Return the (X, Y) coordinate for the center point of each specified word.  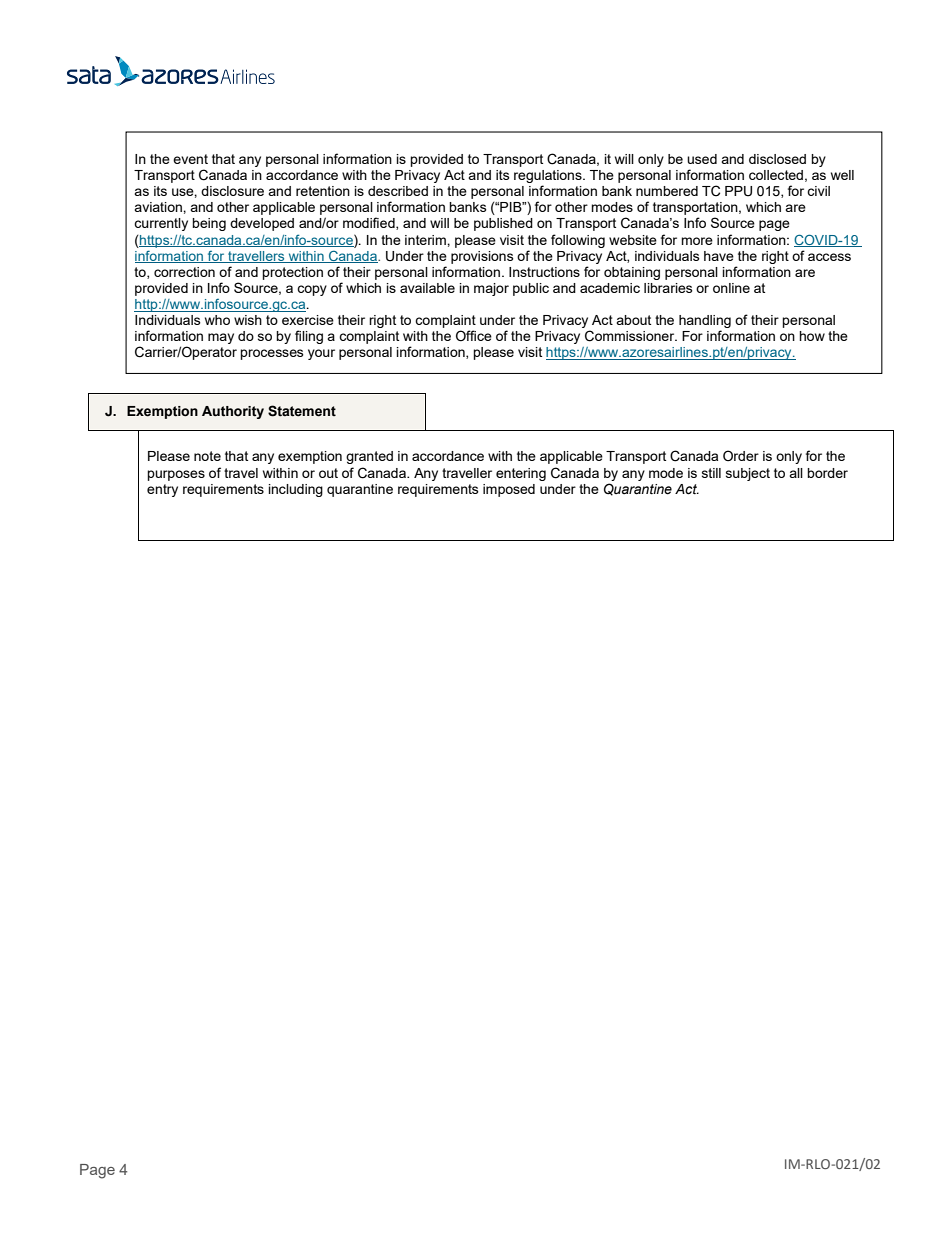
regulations (549, 178)
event (190, 159)
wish (248, 320)
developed (262, 224)
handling (705, 323)
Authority (233, 412)
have (719, 256)
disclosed (777, 159)
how (812, 336)
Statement (302, 411)
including (296, 490)
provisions (482, 257)
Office (474, 335)
